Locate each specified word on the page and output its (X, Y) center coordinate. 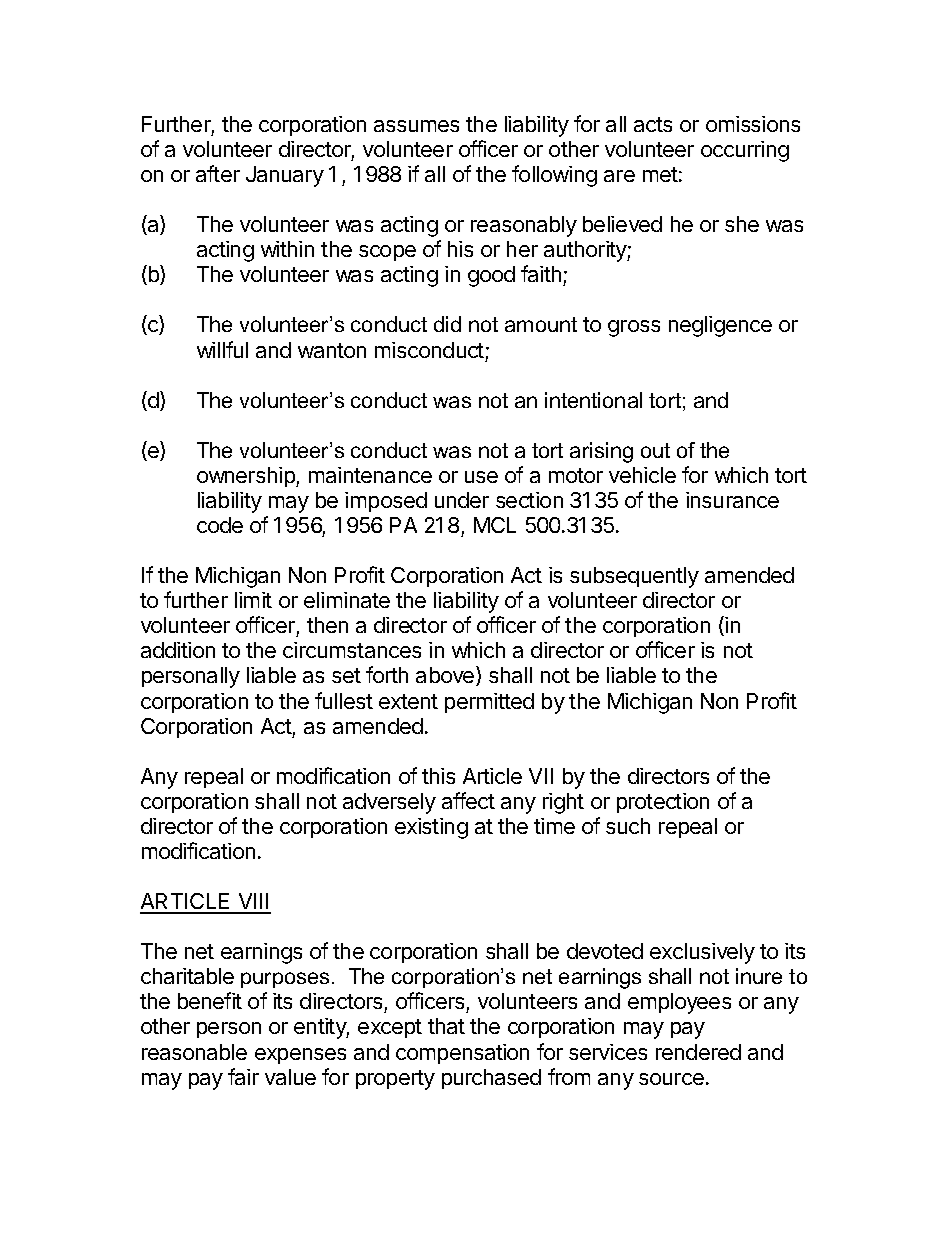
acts (653, 124)
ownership (247, 477)
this (438, 776)
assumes (416, 126)
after (218, 173)
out (655, 450)
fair (243, 1076)
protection (663, 803)
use (481, 477)
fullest (344, 700)
